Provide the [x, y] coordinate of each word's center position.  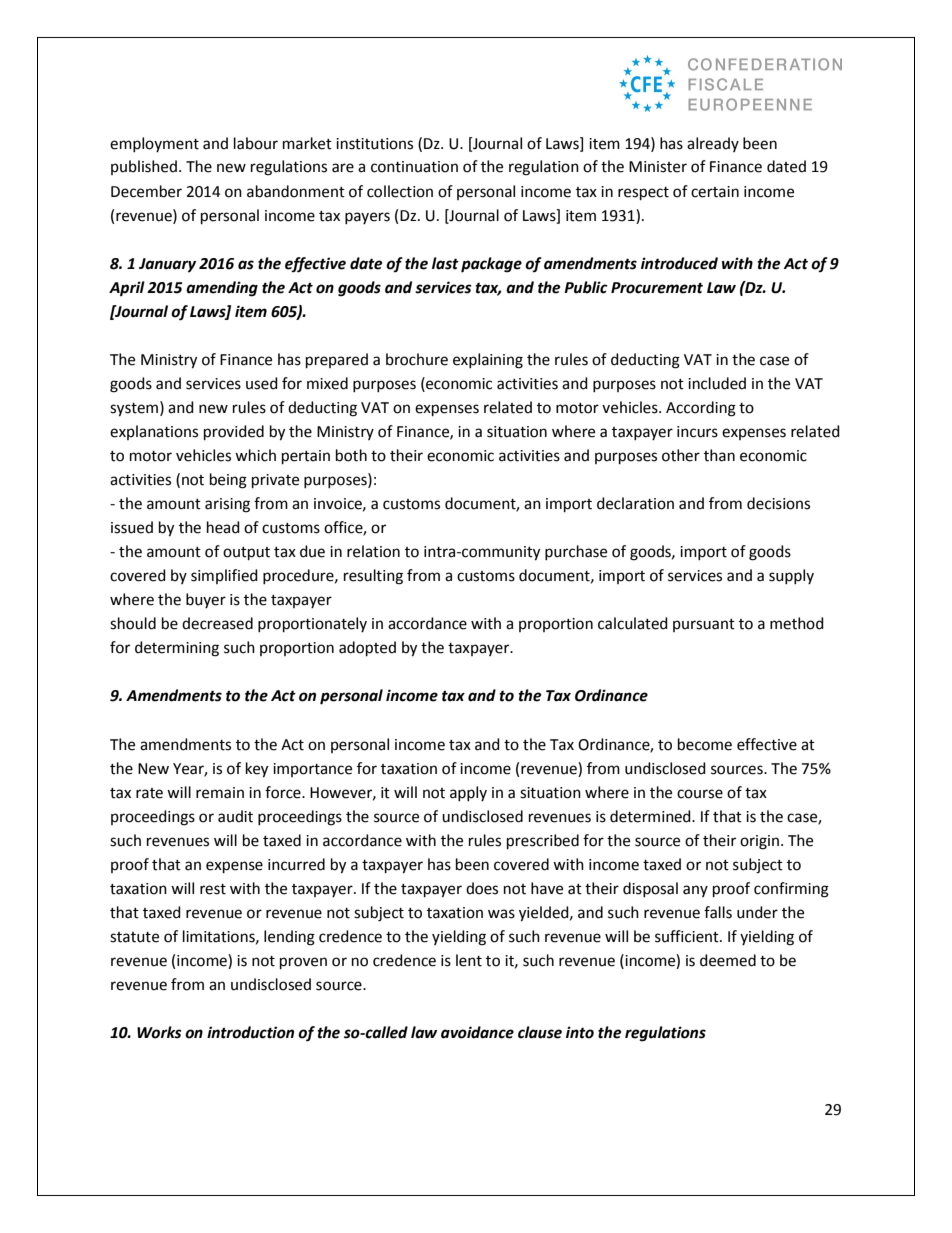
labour [256, 143]
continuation [414, 167]
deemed [728, 960]
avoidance [477, 1032]
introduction [250, 1032]
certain [715, 192]
